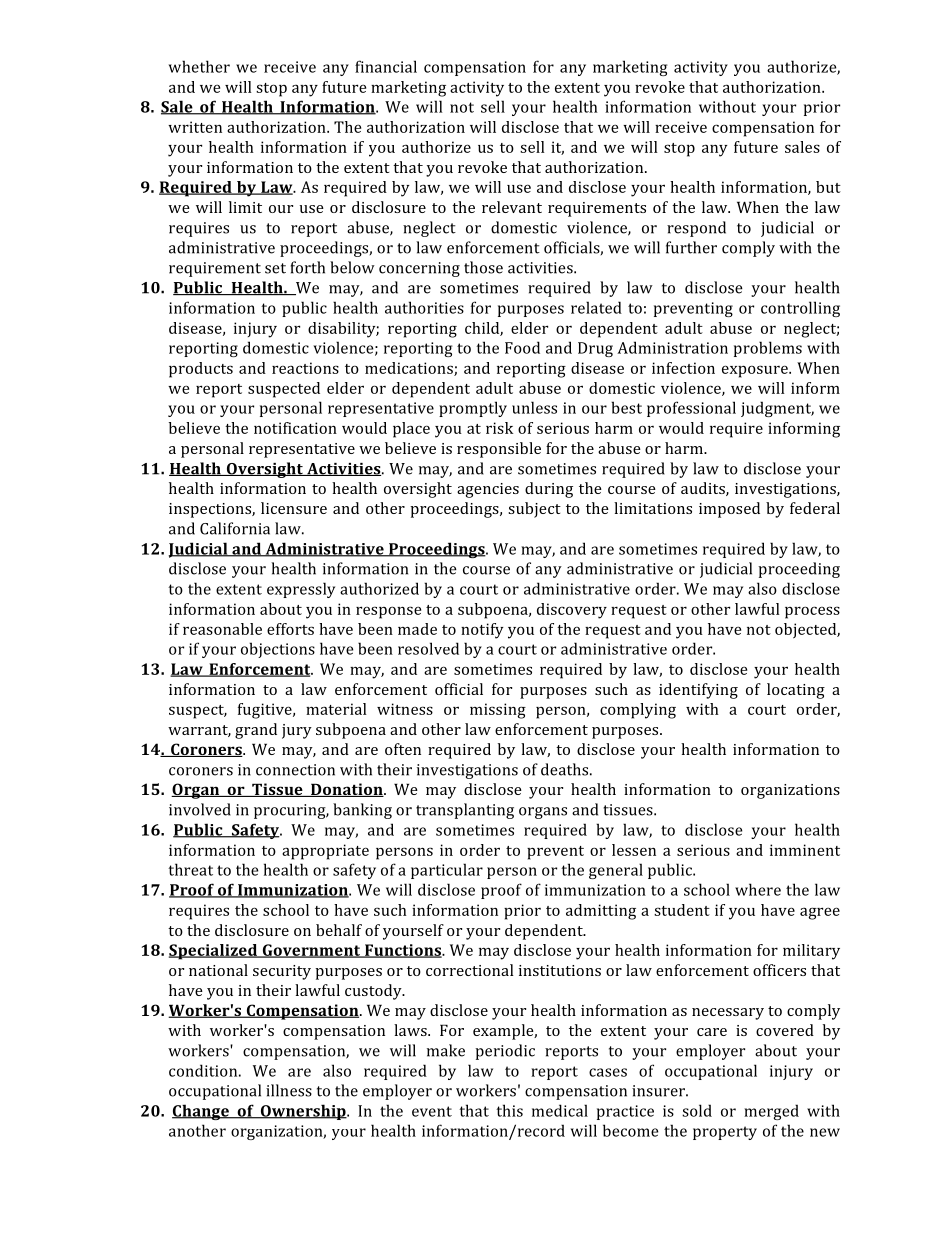 The image size is (952, 1233). What do you see at coordinates (303, 1112) in the screenshot?
I see `Ownership` at bounding box center [303, 1112].
